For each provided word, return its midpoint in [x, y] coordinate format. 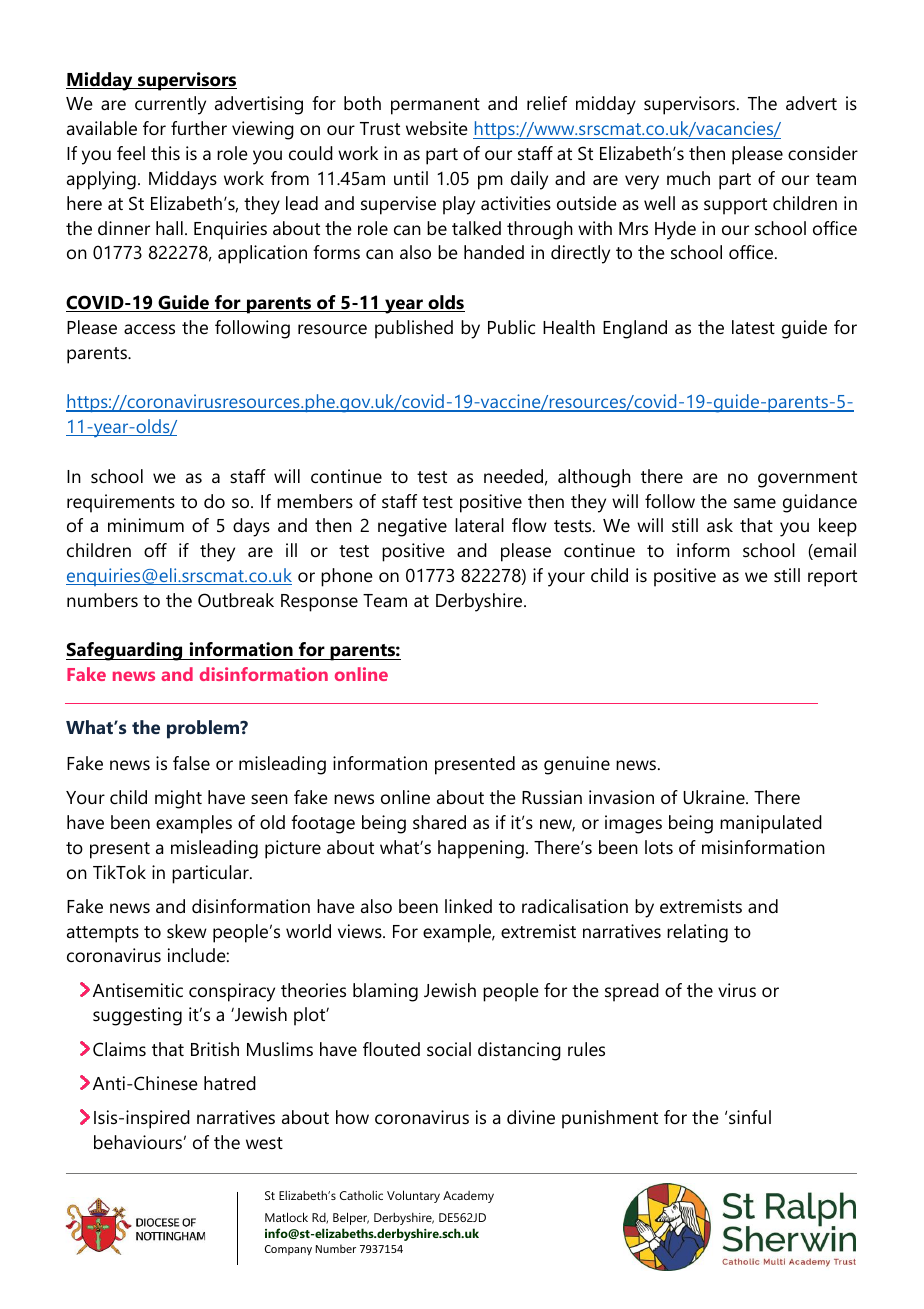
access [149, 329]
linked [468, 906]
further [199, 128]
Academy [468, 1197]
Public [511, 327]
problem [204, 729]
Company [288, 1250]
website [437, 128]
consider [823, 153]
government [807, 479]
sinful [750, 1117]
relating [697, 933]
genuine [577, 765]
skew [187, 931]
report [832, 578]
